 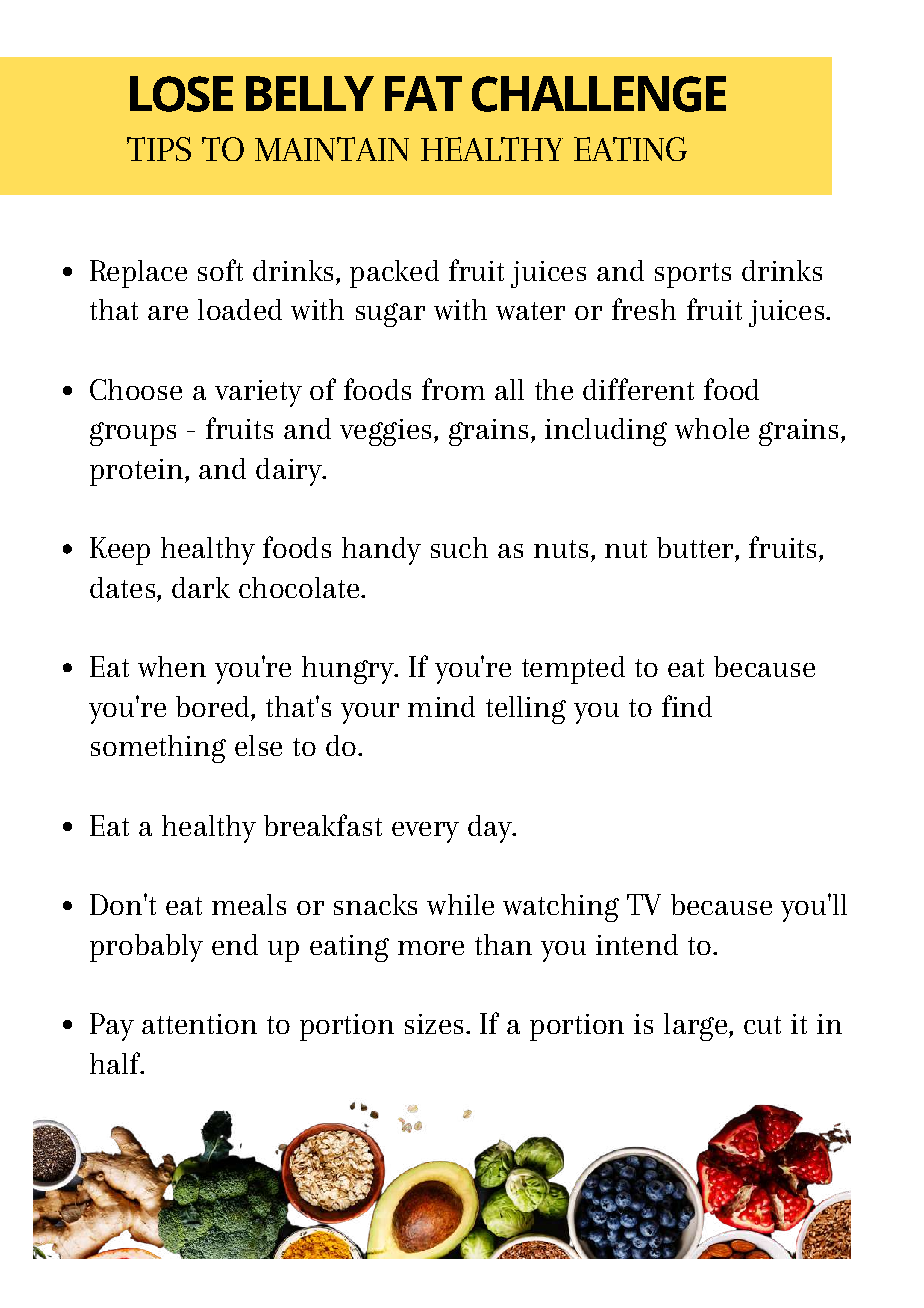 I want to click on fresh, so click(x=644, y=309).
